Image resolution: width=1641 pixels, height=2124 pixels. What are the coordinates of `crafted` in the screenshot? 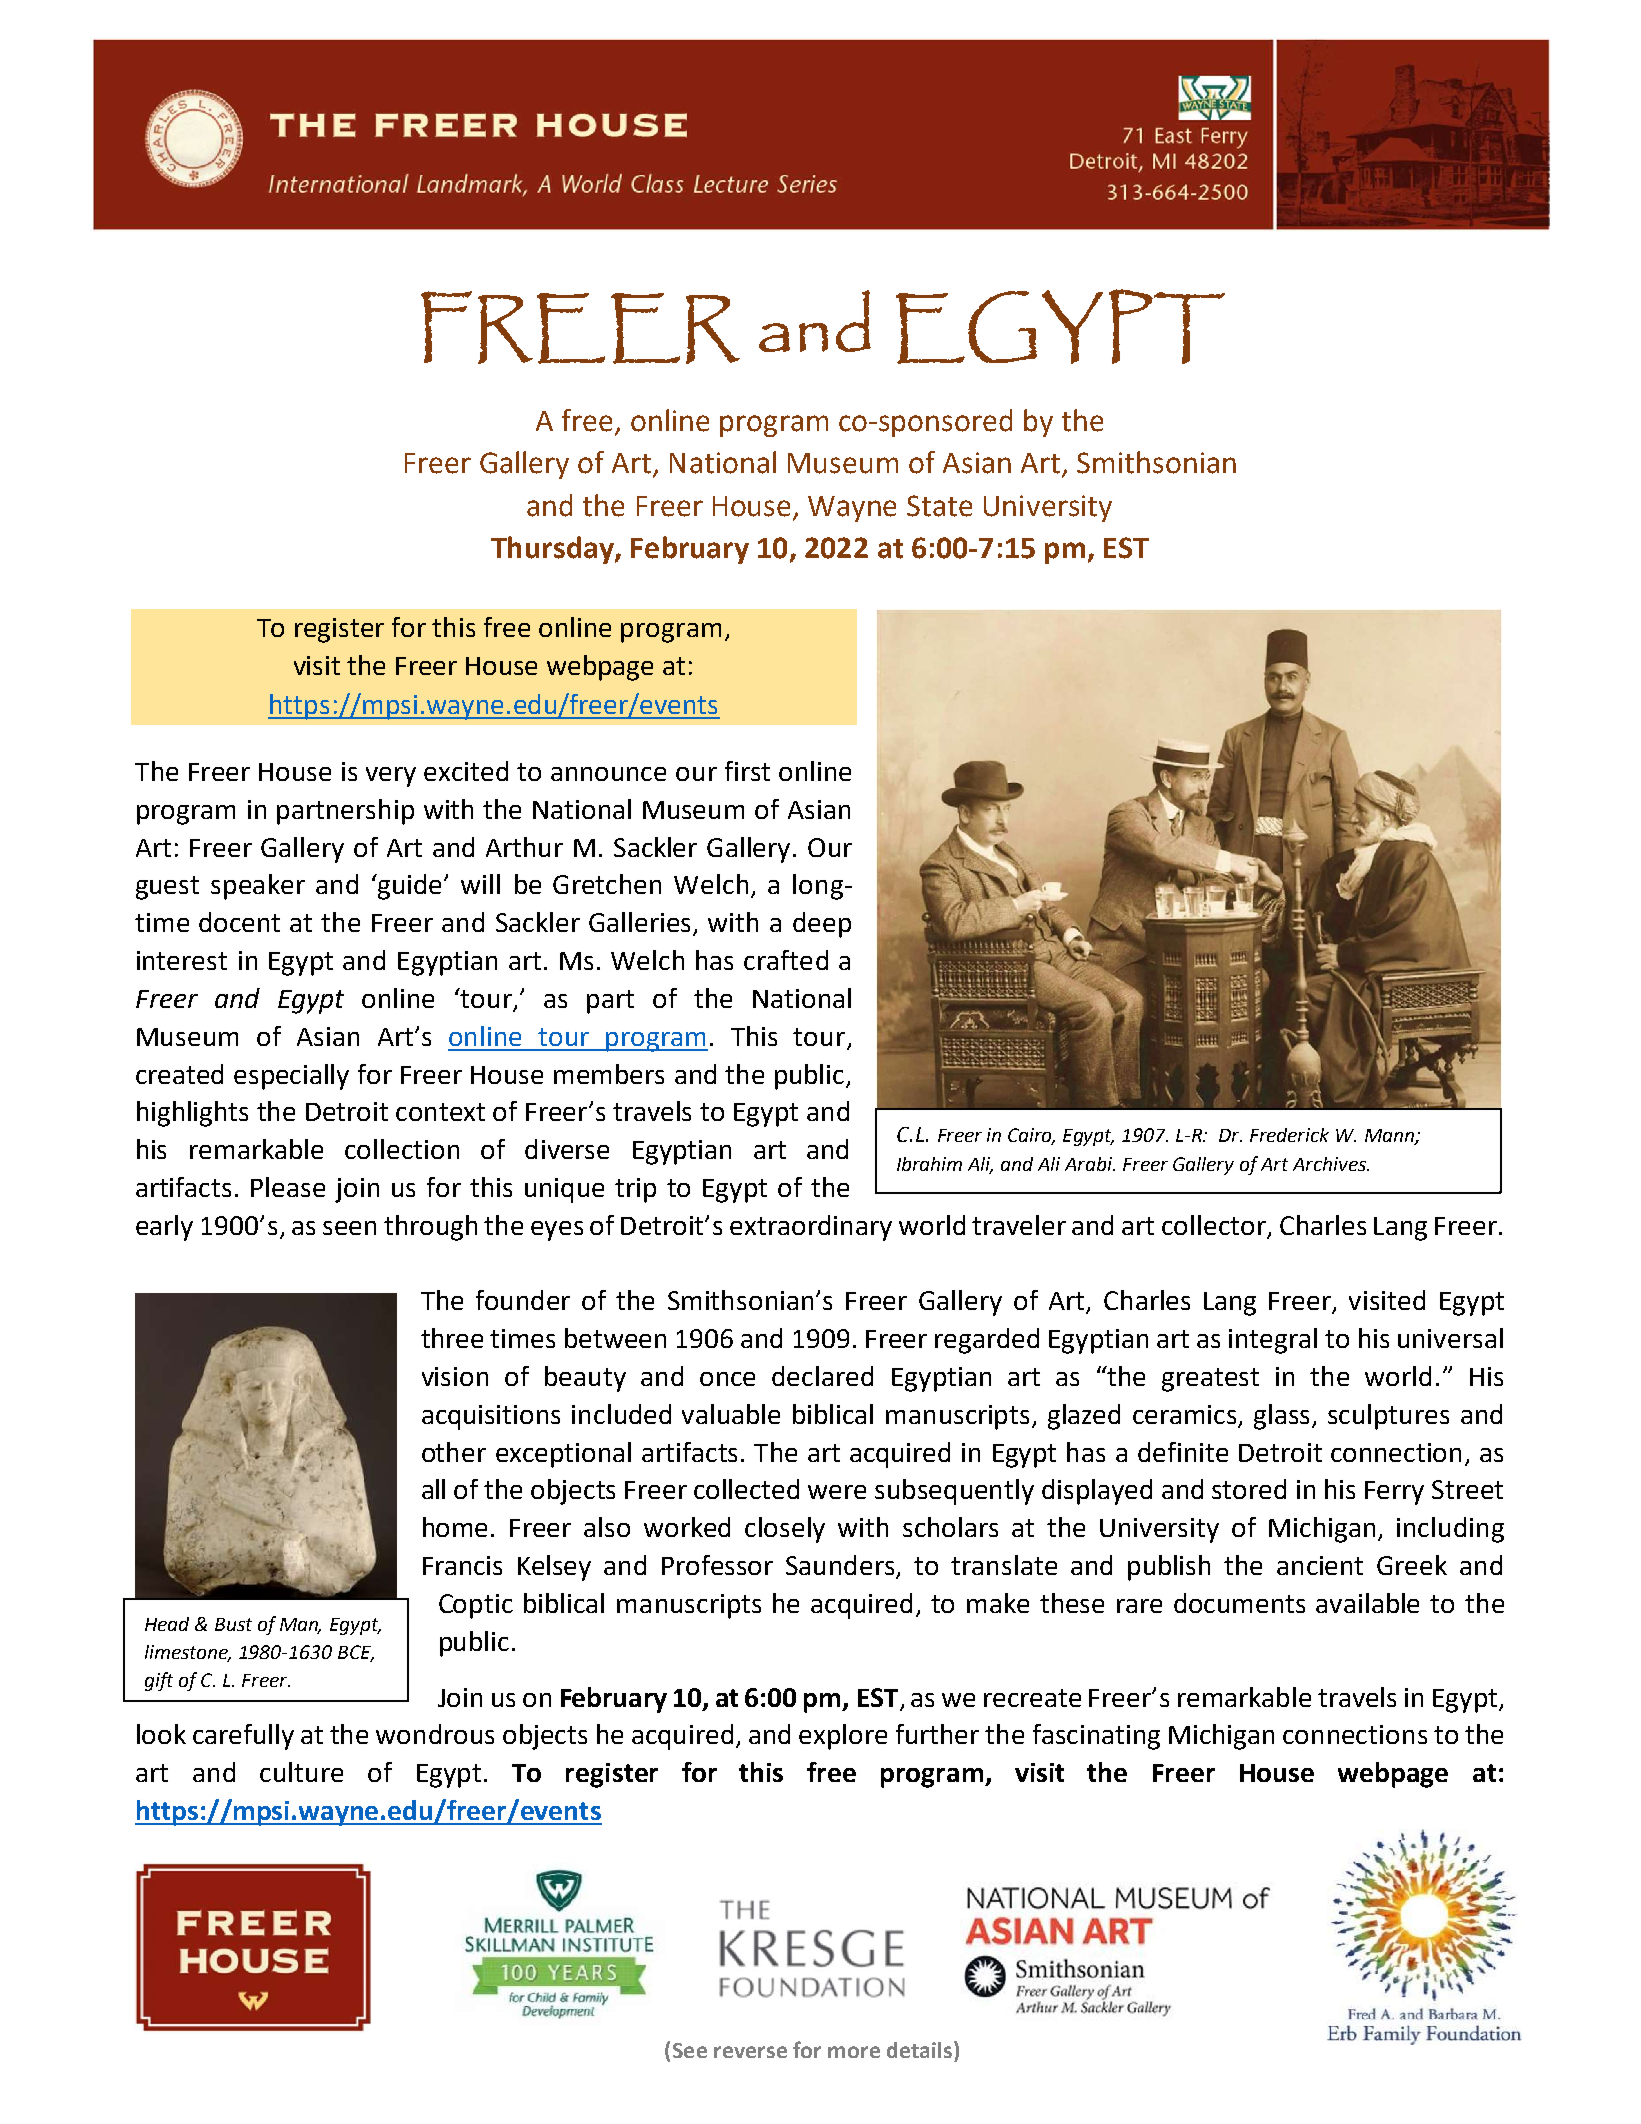 It's located at (786, 960).
